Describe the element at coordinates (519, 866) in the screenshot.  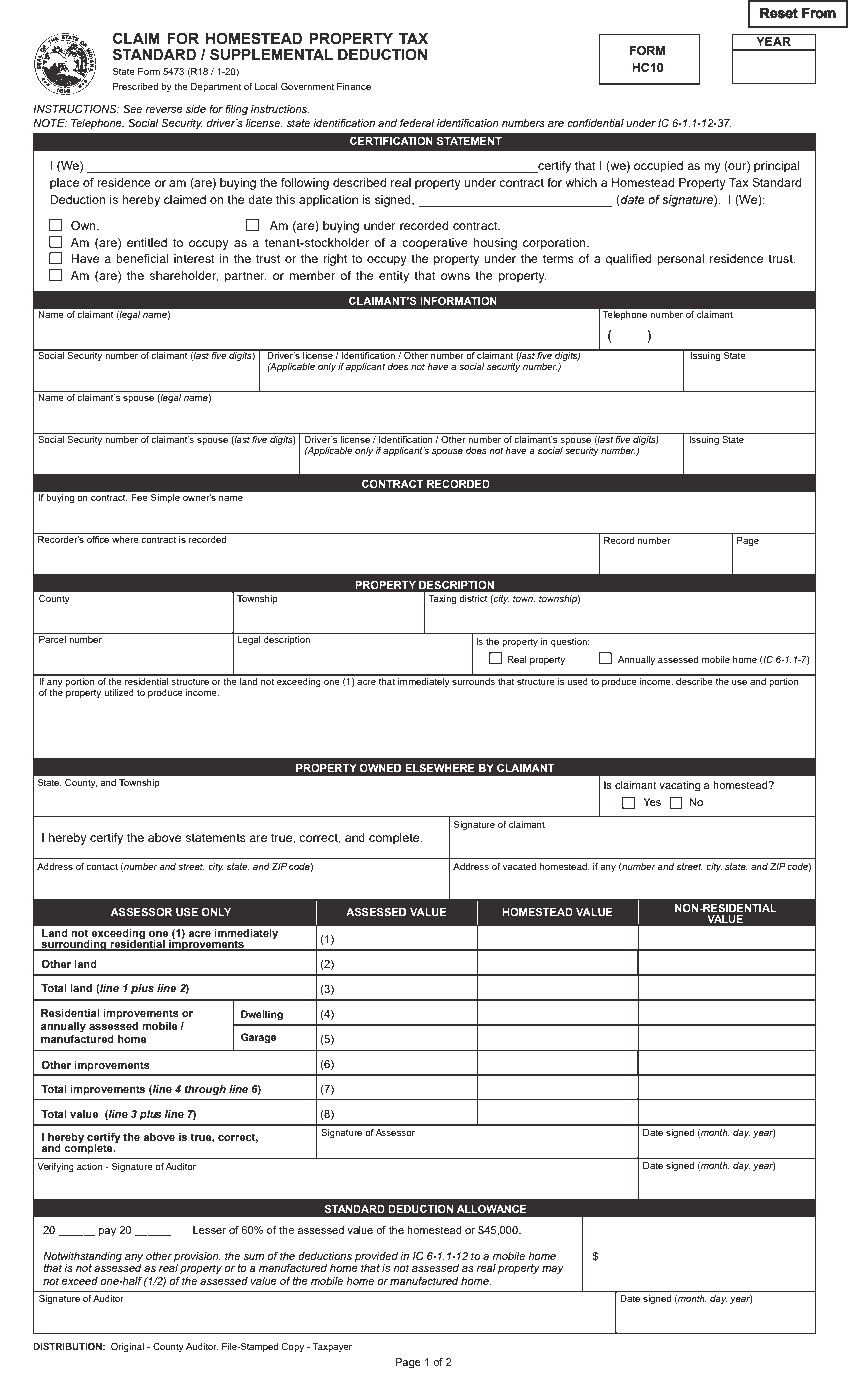
I see `vacated` at that location.
